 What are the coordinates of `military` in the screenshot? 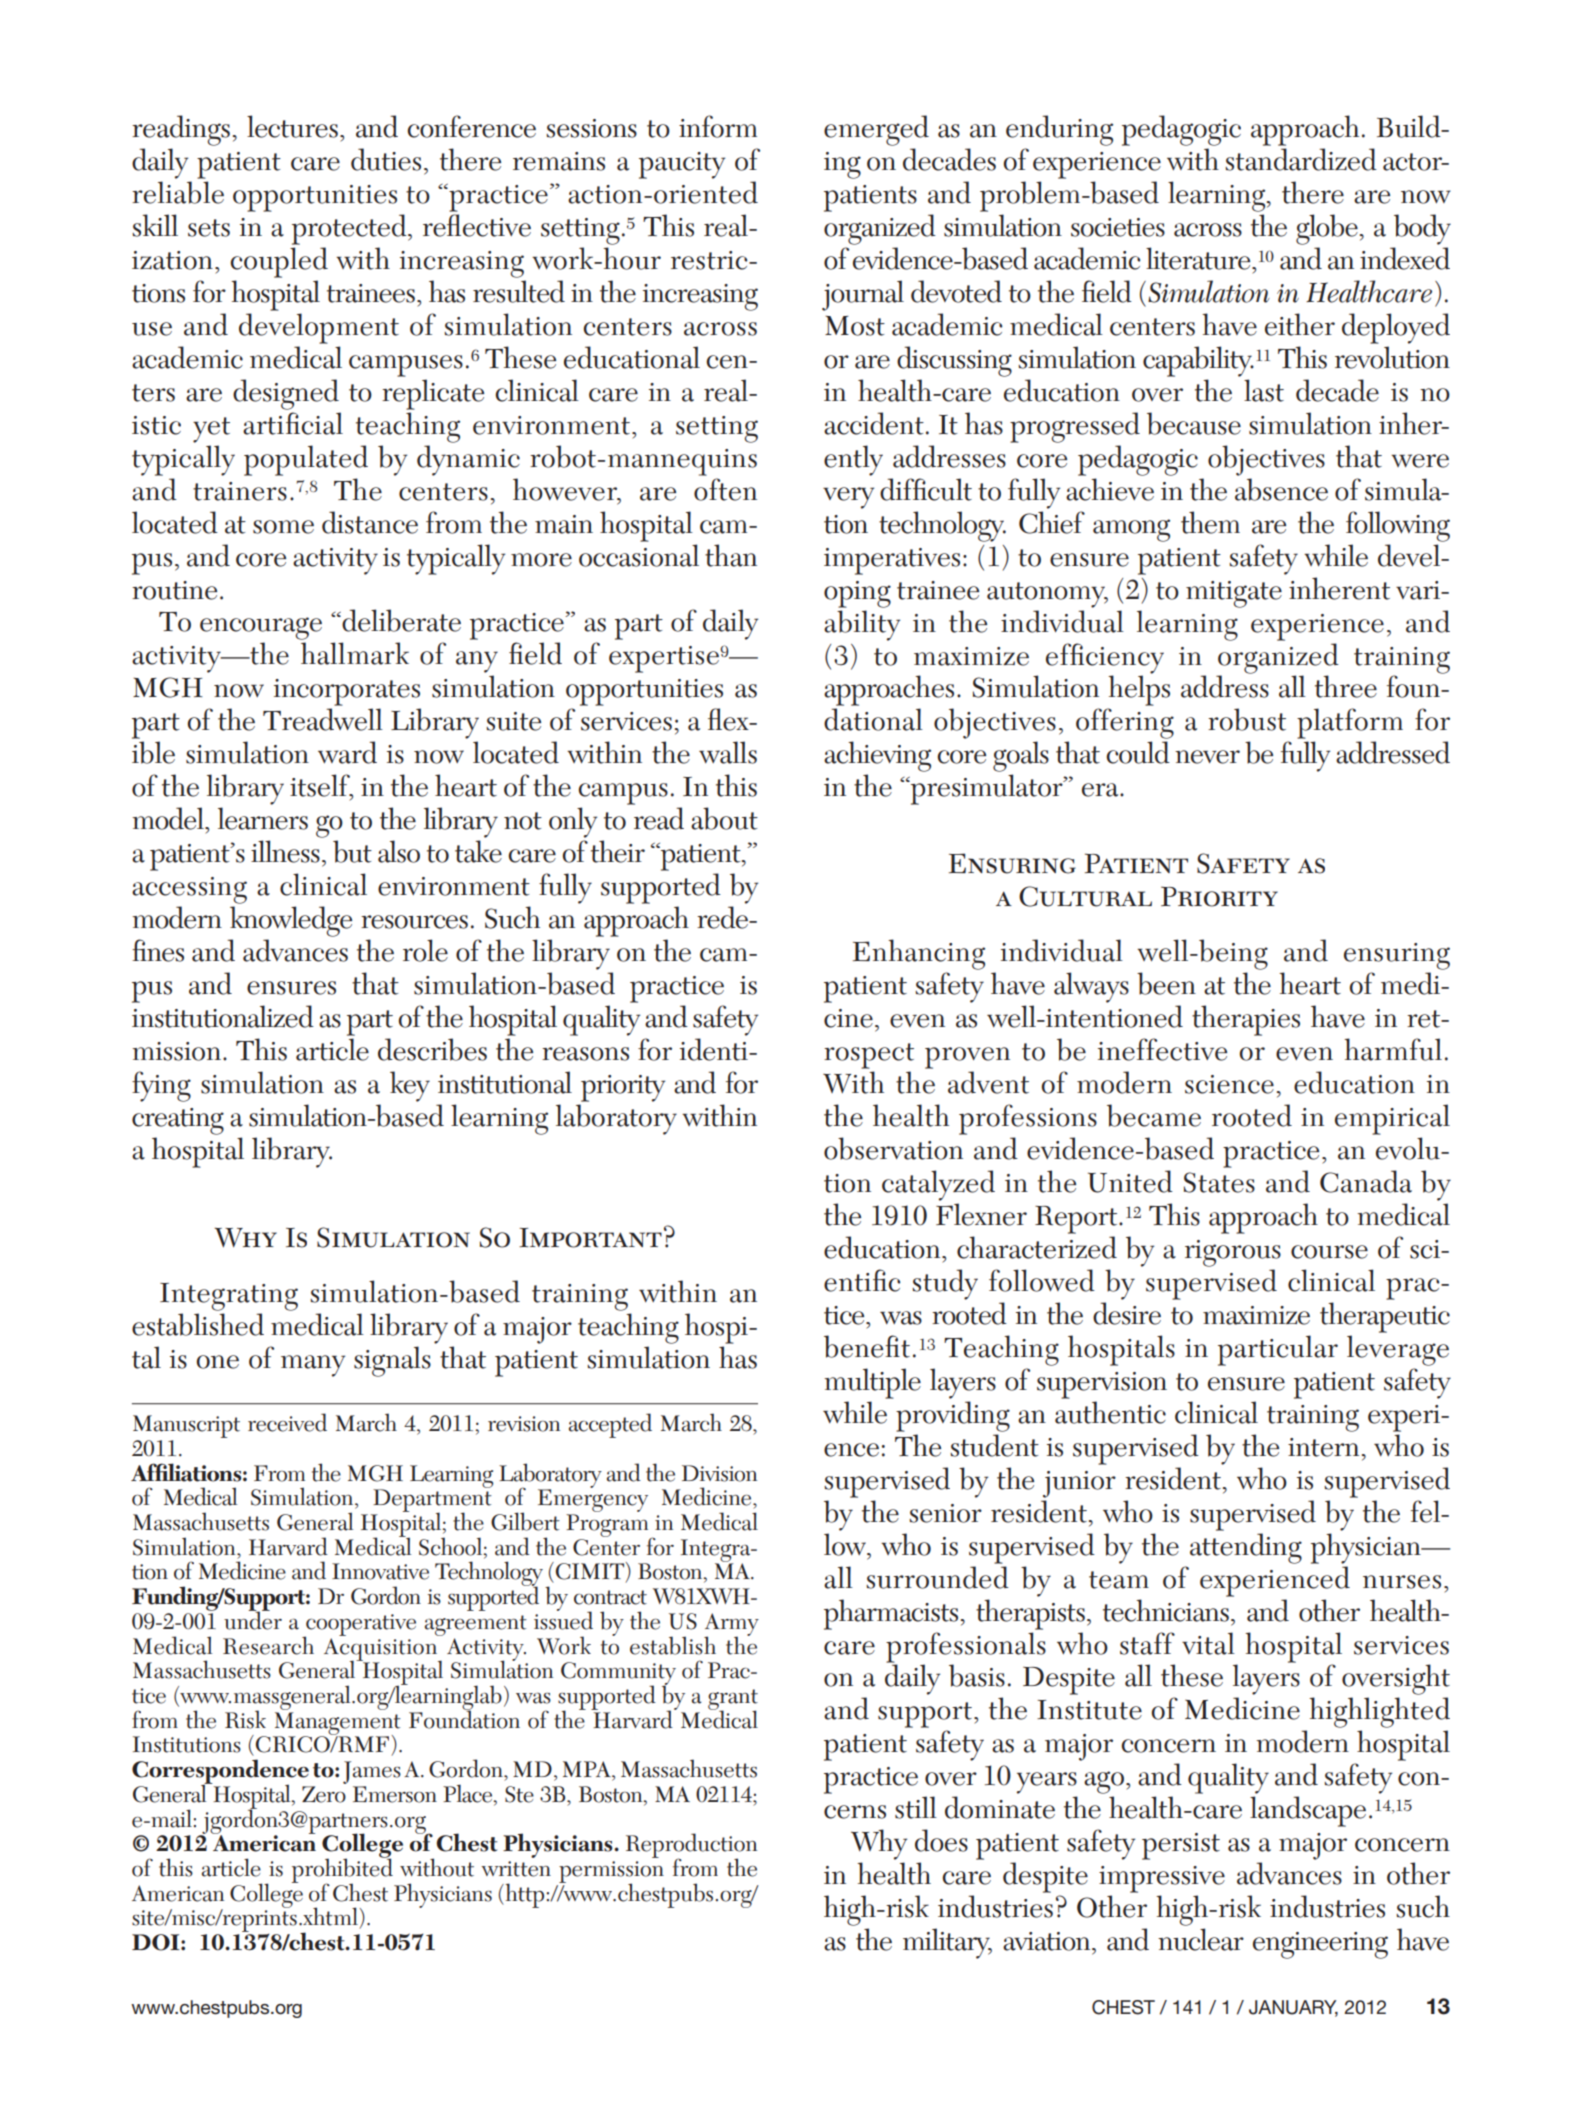 It's located at (947, 1943).
